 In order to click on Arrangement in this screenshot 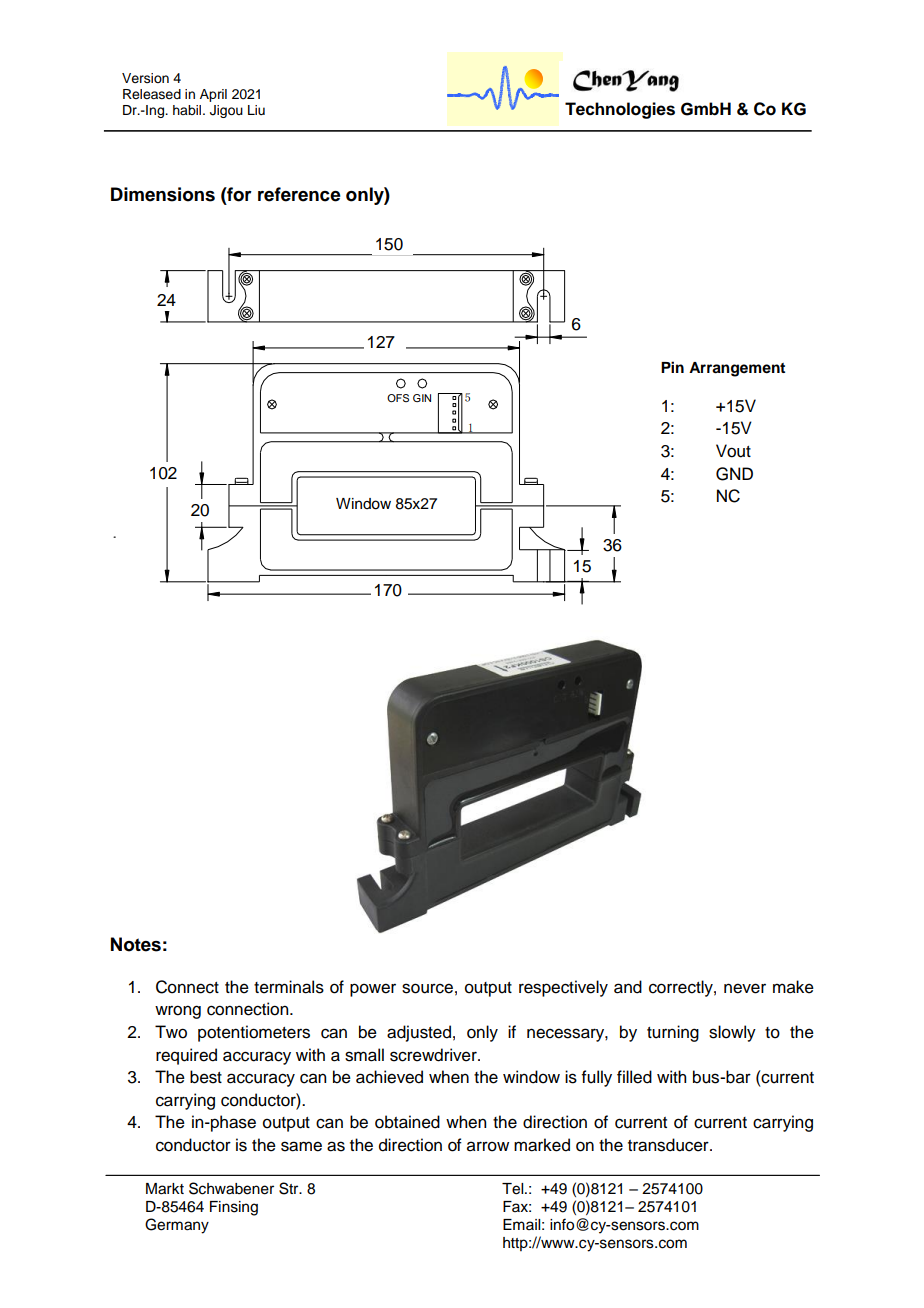, I will do `click(737, 369)`.
